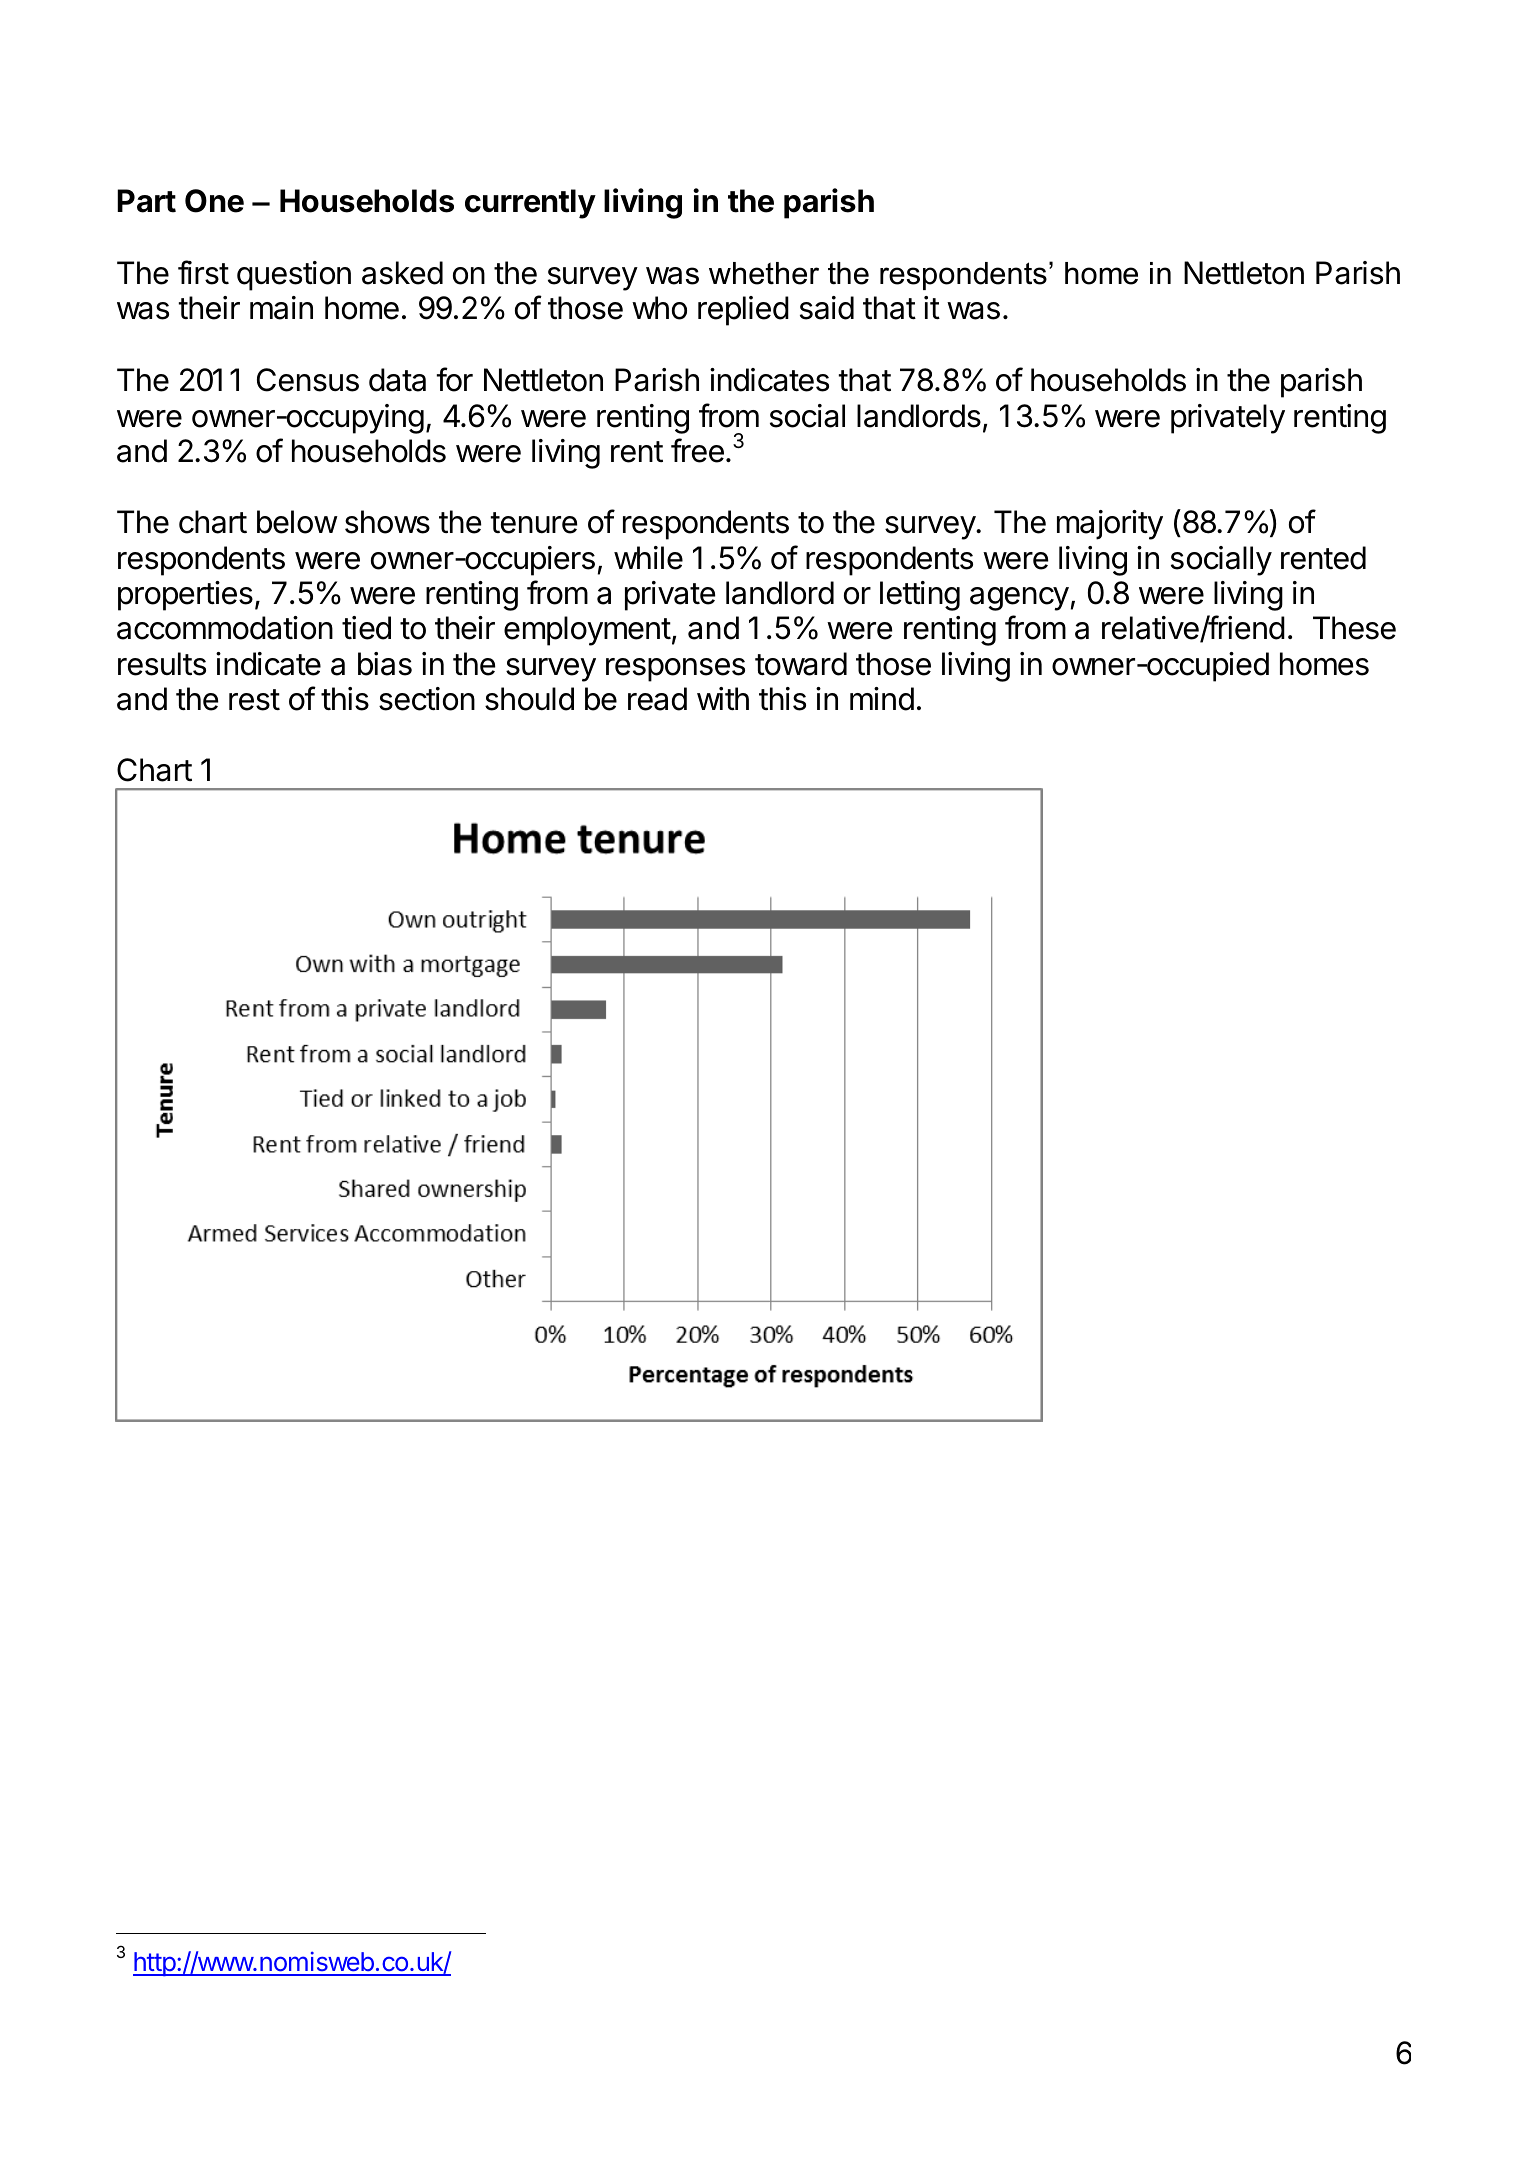 The width and height of the screenshot is (1528, 2162). What do you see at coordinates (1110, 525) in the screenshot?
I see `majority` at bounding box center [1110, 525].
